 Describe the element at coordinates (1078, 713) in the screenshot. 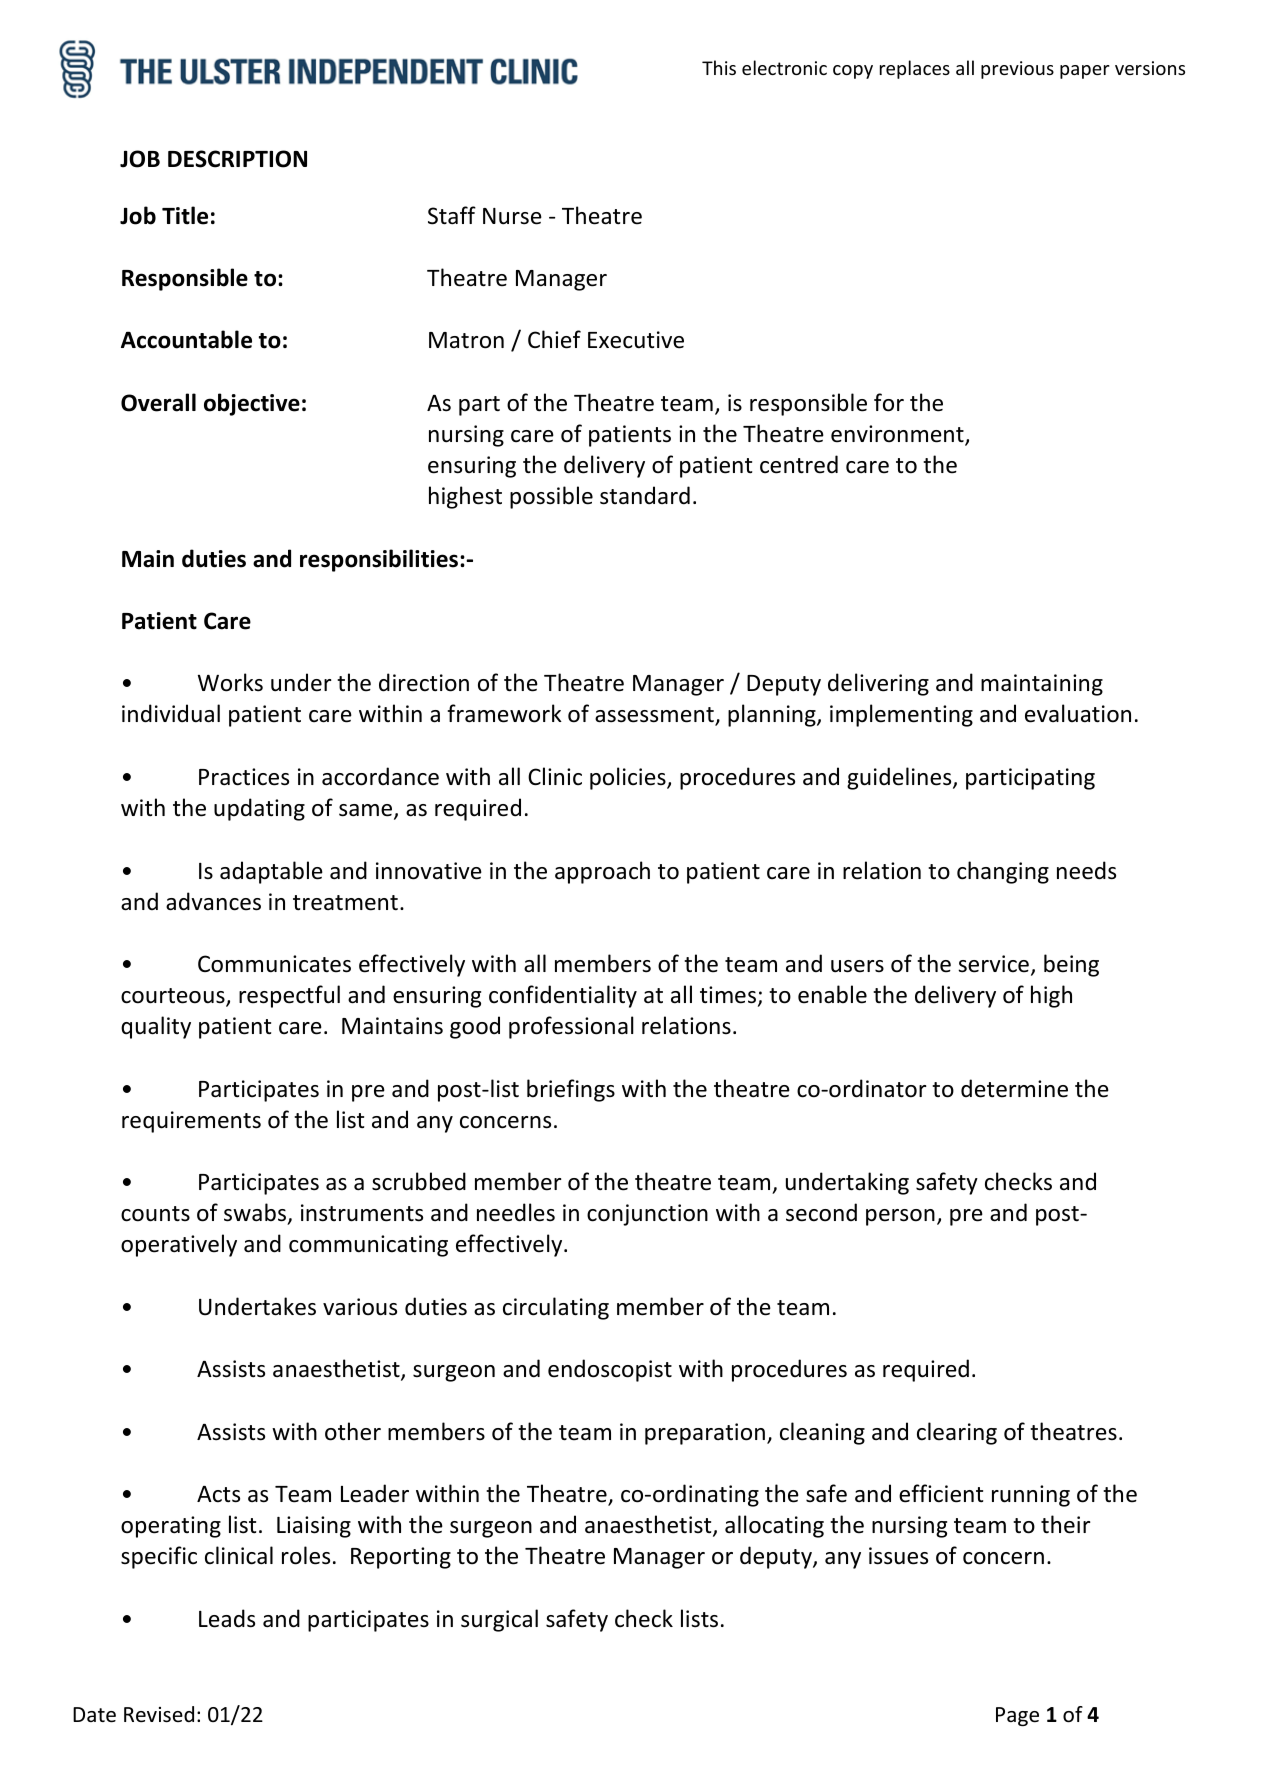

I see `evaluation` at that location.
